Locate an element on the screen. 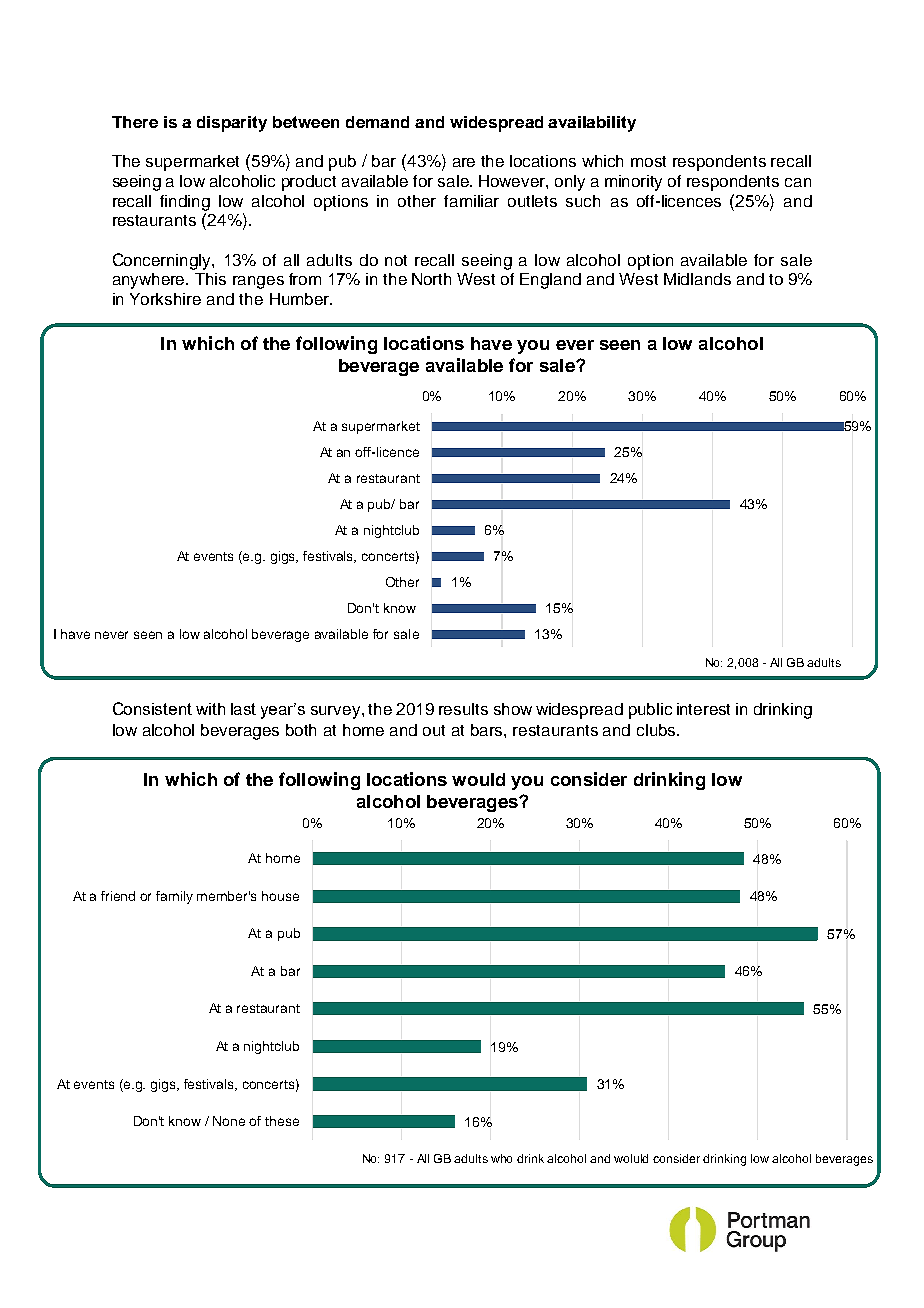 This screenshot has width=924, height=1308. North is located at coordinates (431, 279).
